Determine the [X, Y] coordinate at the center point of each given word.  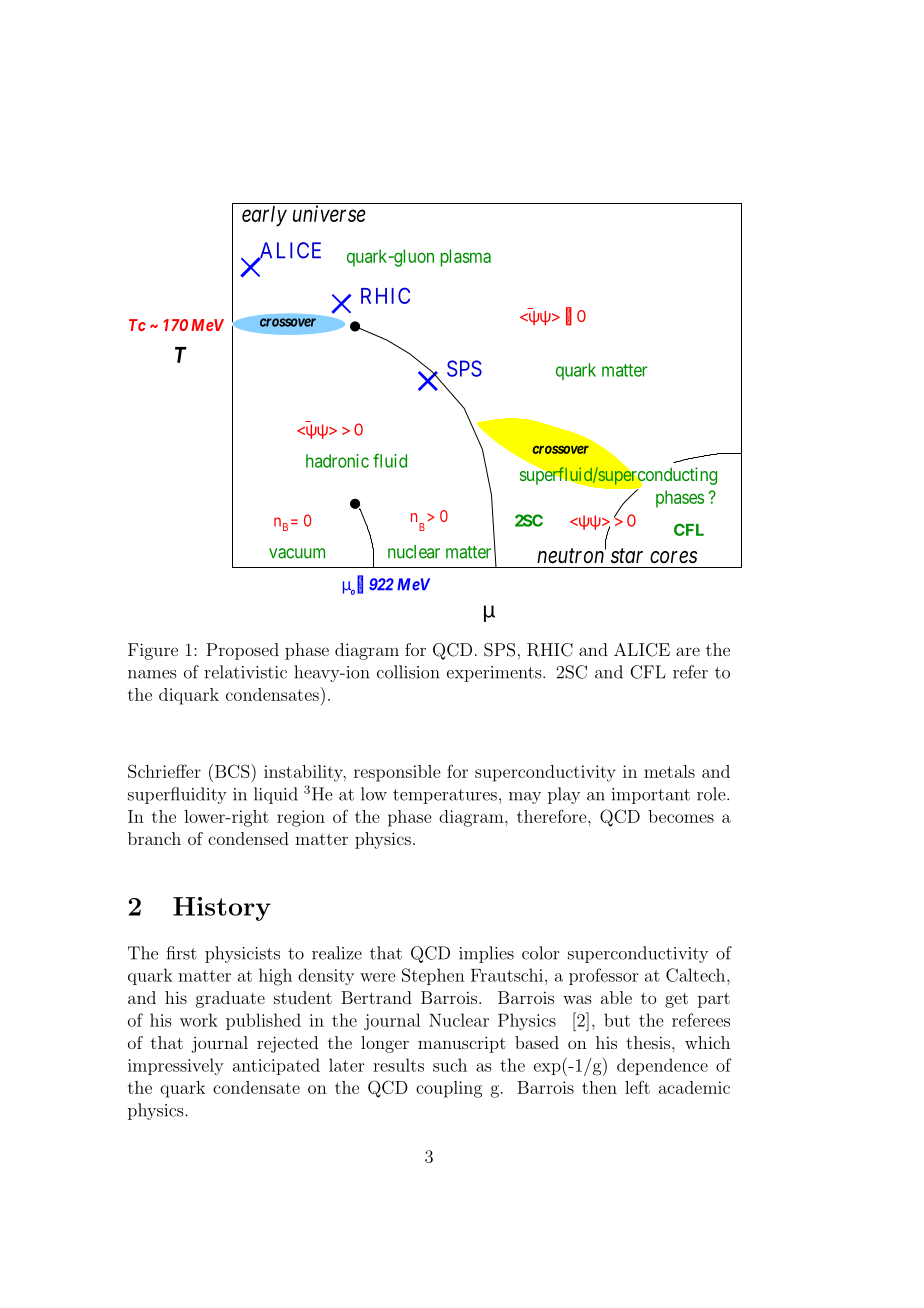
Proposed [242, 651]
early [264, 216]
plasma [465, 258]
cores [673, 557]
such [450, 1065]
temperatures [445, 796]
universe [329, 213]
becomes [681, 816]
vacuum [297, 553]
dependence [662, 1066]
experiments [495, 674]
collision [408, 672]
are [688, 651]
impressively [176, 1067]
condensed [248, 838]
